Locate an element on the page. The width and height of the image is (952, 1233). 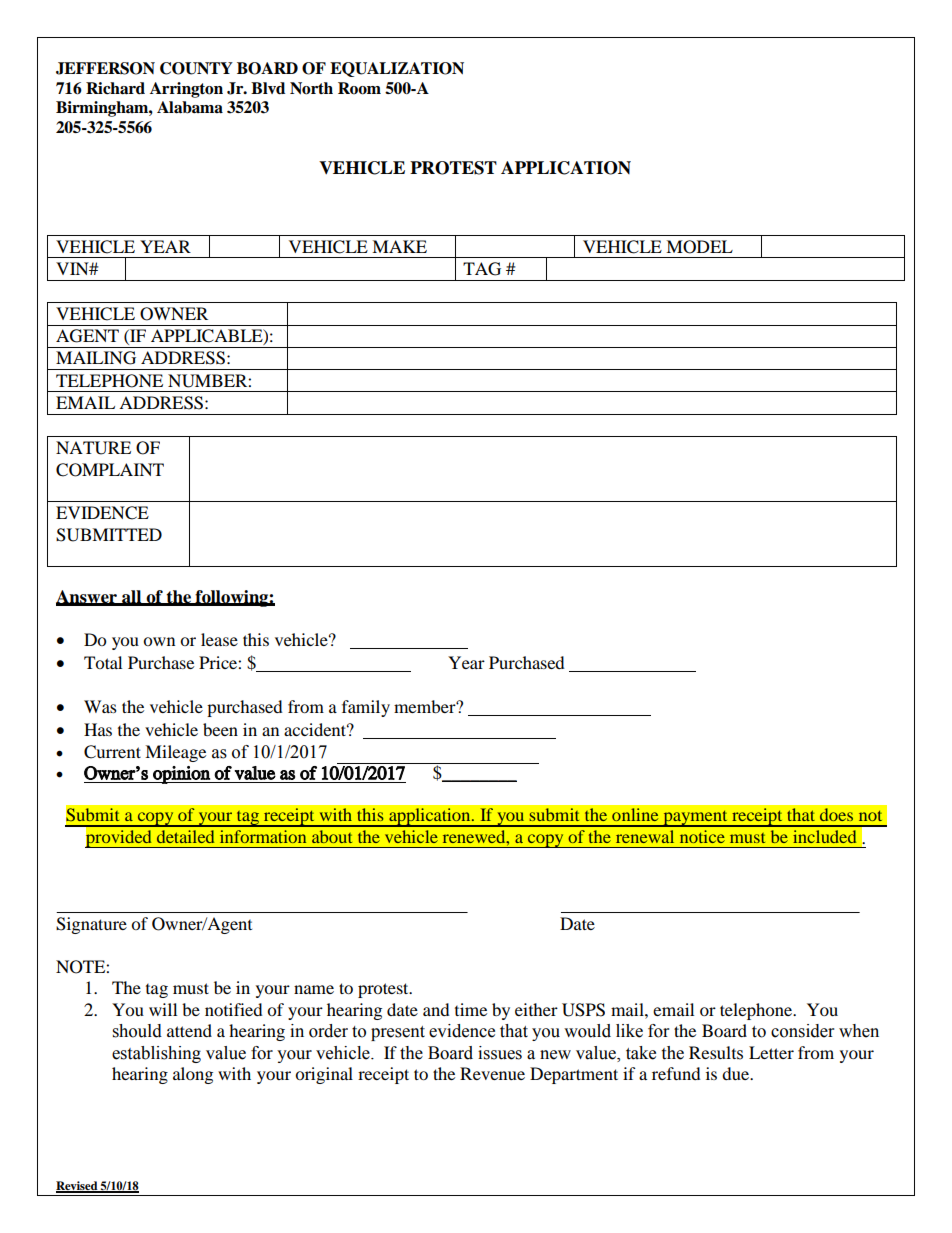
EQUALIZATION is located at coordinates (397, 69).
